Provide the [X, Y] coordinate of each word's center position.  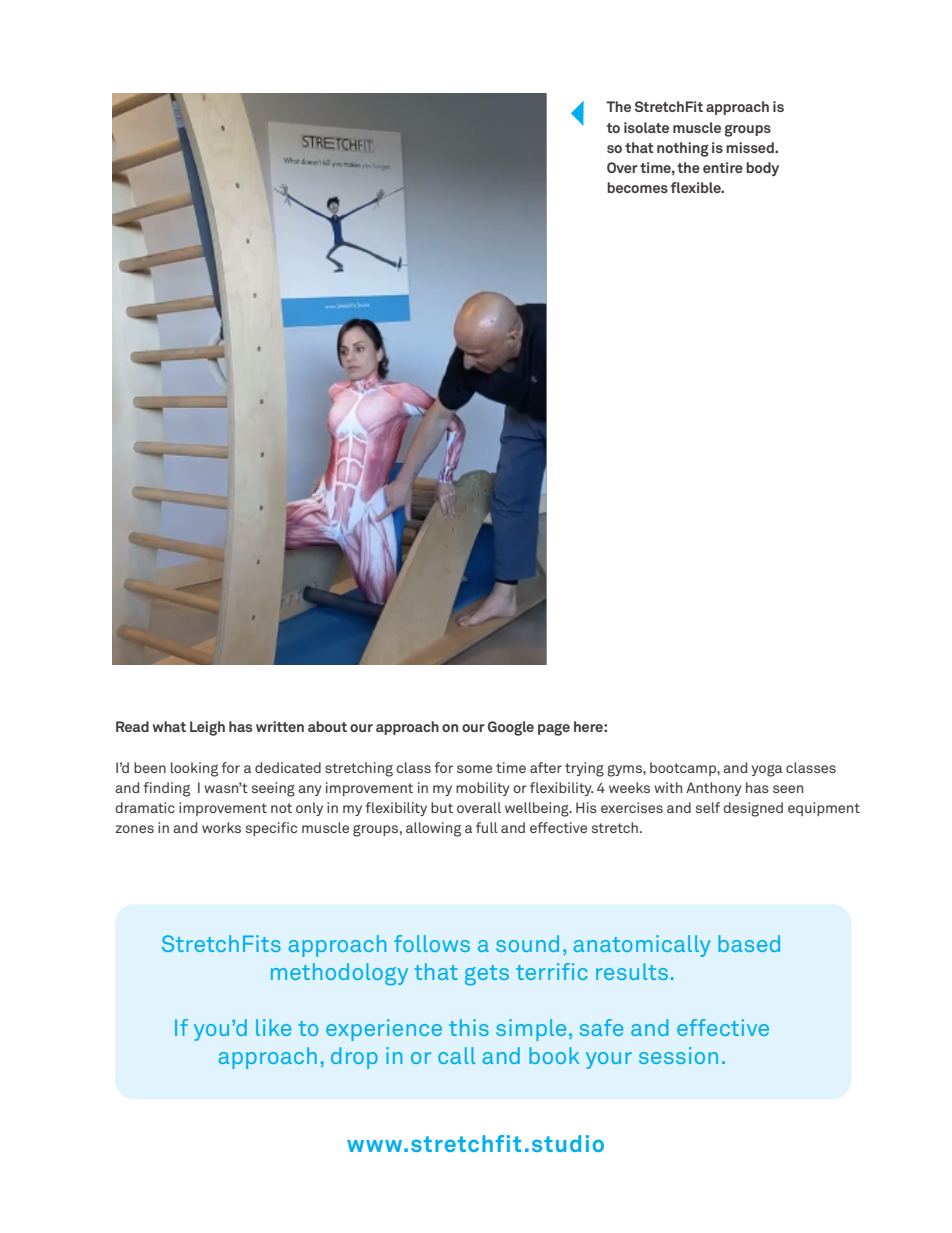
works [221, 827]
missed [751, 147]
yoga [767, 771]
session [678, 1055]
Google [511, 728]
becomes [637, 187]
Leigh [207, 728]
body [762, 169]
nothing [683, 149]
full [486, 827]
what [169, 726]
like [273, 1027]
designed [753, 809]
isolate [646, 127]
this [469, 1027]
